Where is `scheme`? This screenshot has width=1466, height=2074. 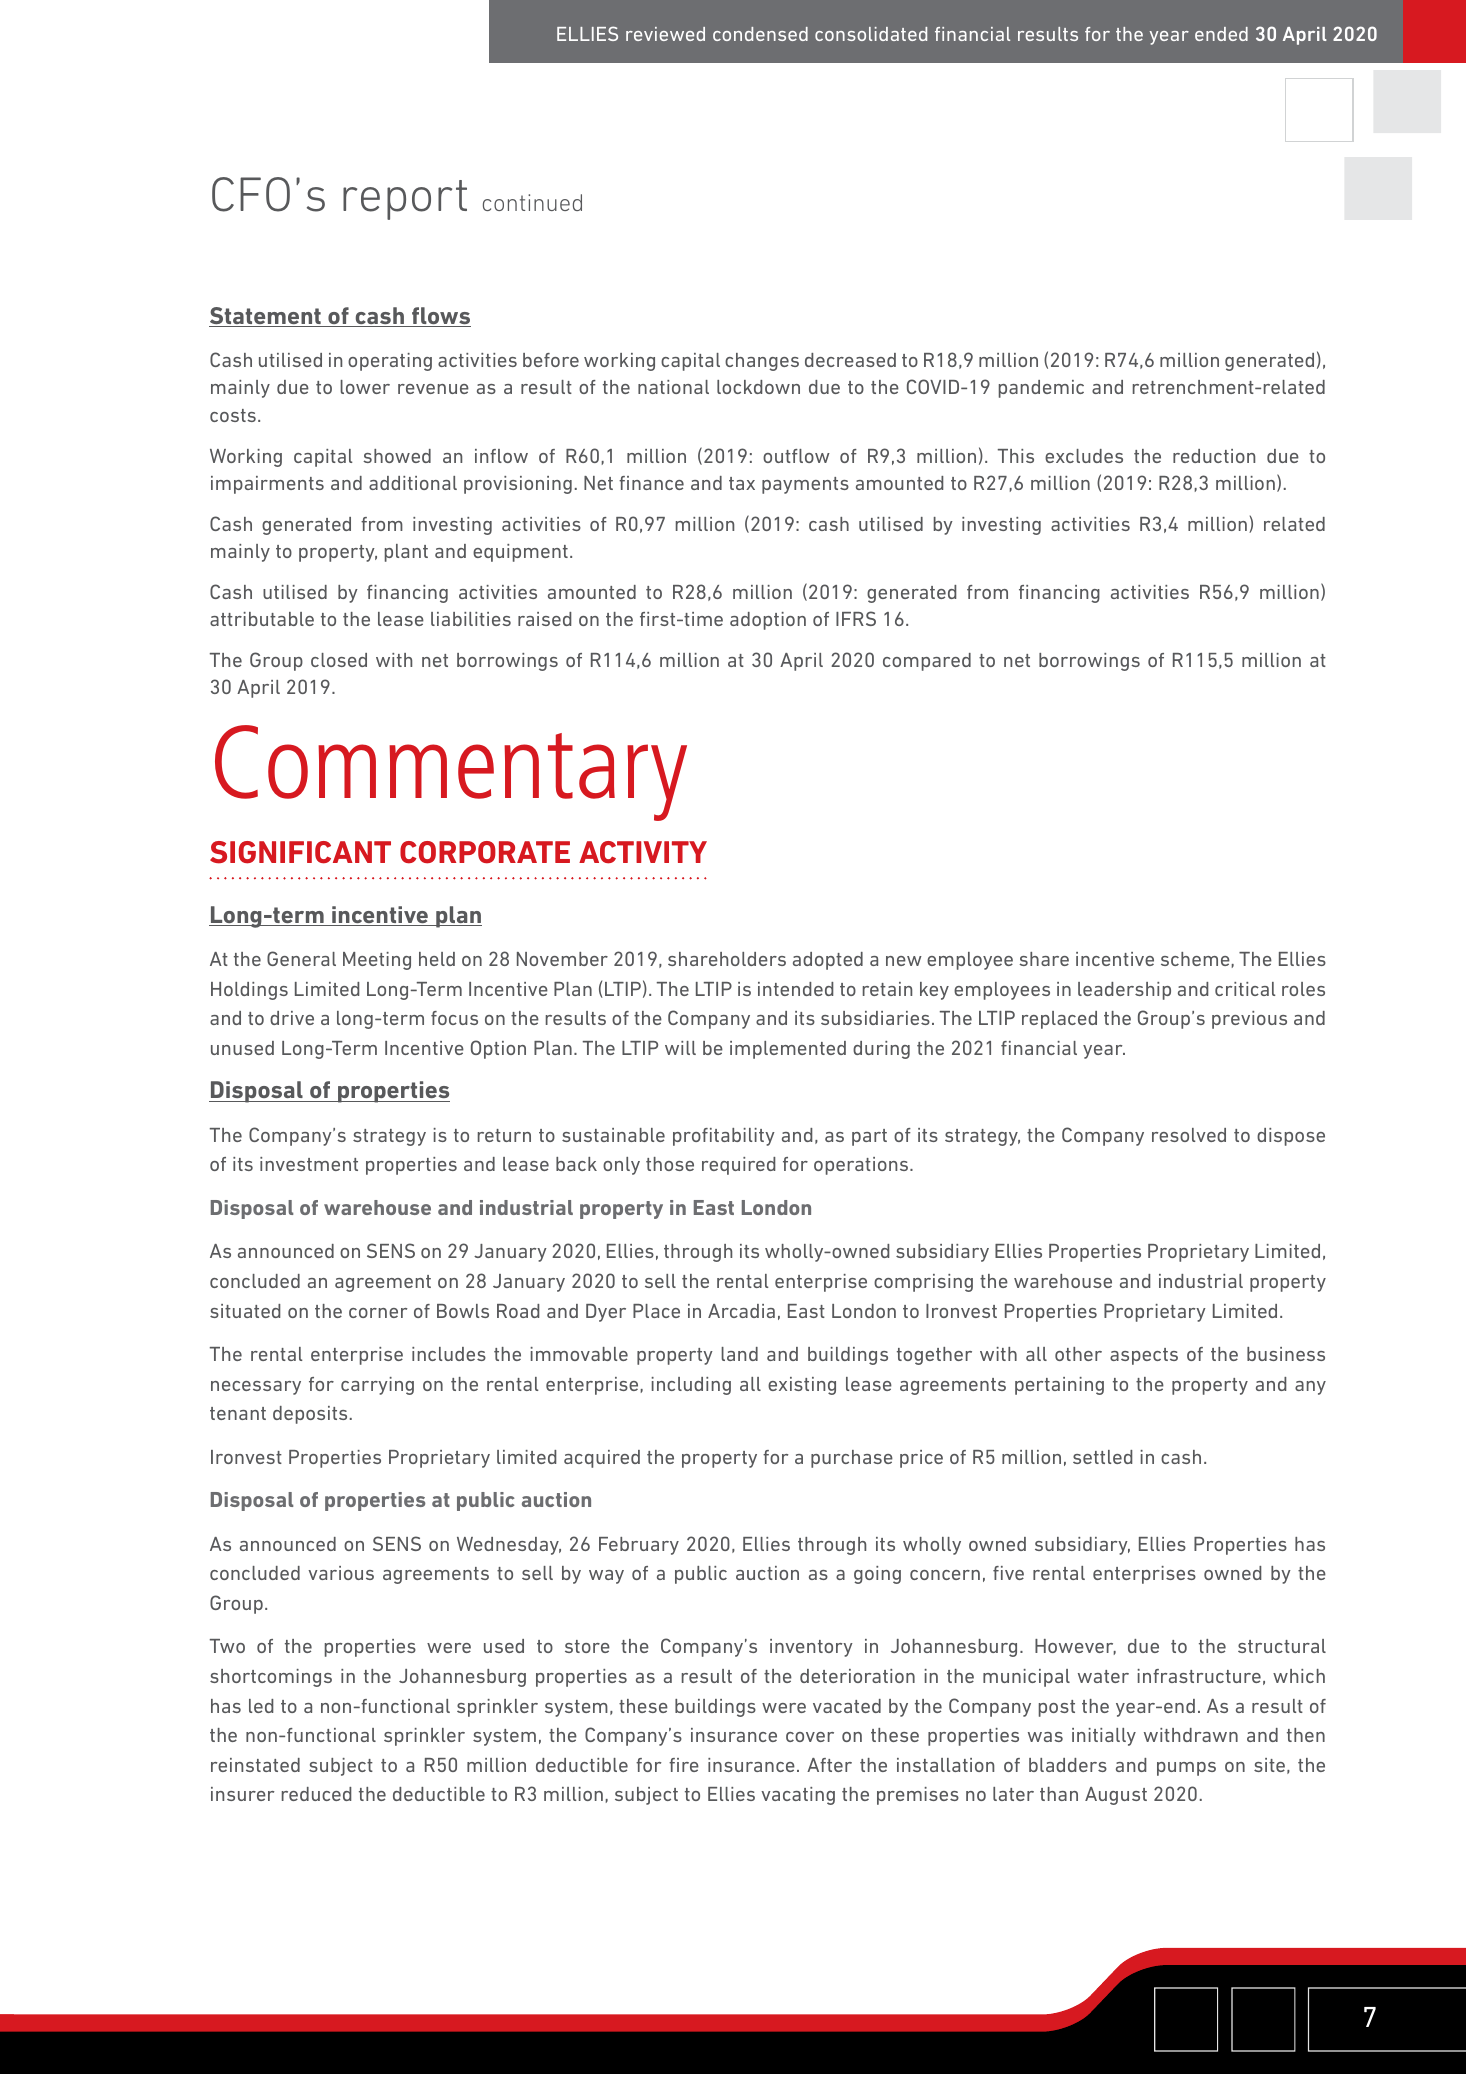 scheme is located at coordinates (1195, 959).
